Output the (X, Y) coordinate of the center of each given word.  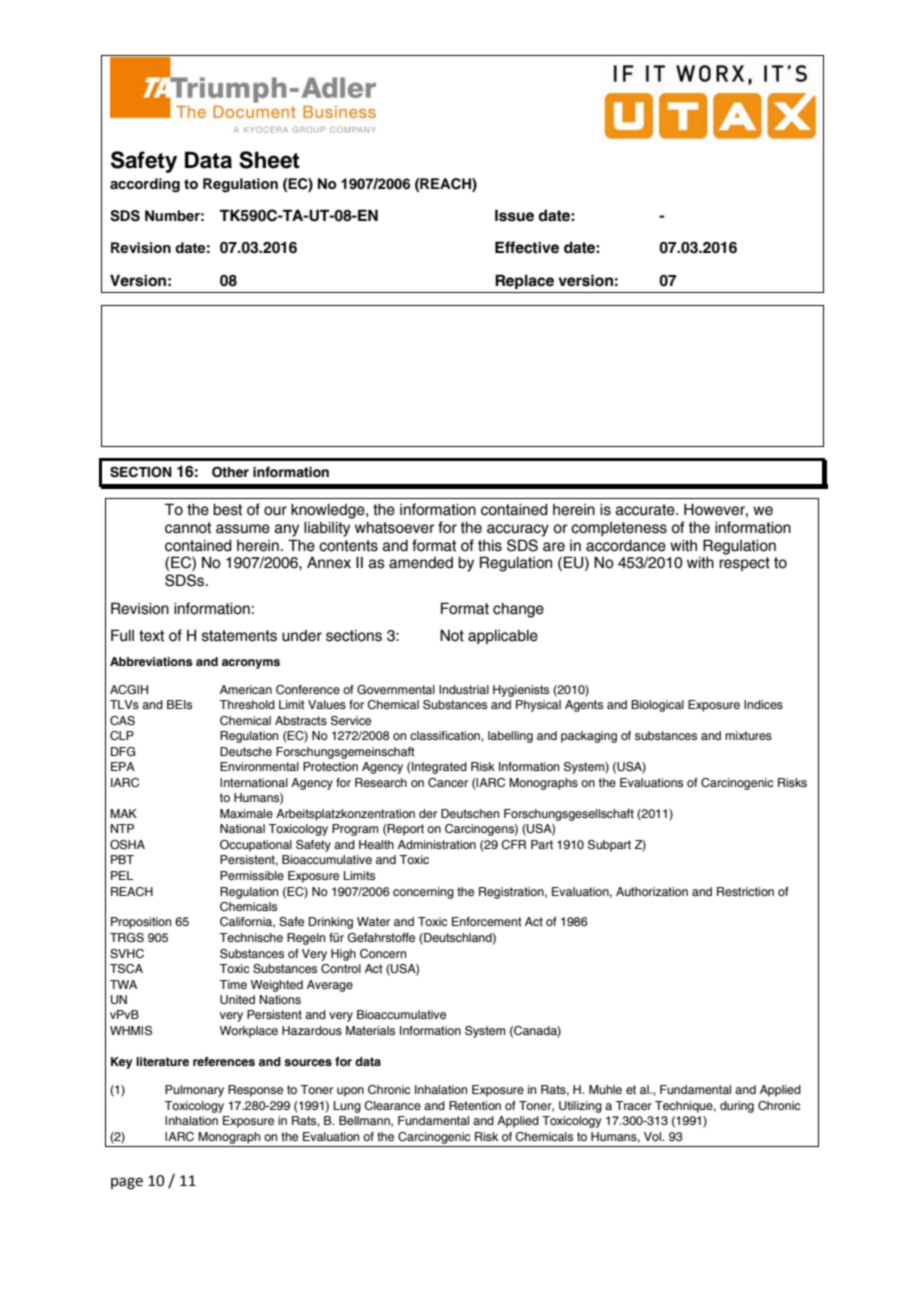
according (145, 185)
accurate (646, 510)
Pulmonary (194, 1091)
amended (421, 563)
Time (233, 984)
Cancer (448, 782)
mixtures (748, 735)
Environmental (259, 766)
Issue (514, 215)
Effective (527, 247)
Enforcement (487, 921)
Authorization (652, 891)
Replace (524, 281)
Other (230, 472)
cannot (188, 528)
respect (744, 564)
